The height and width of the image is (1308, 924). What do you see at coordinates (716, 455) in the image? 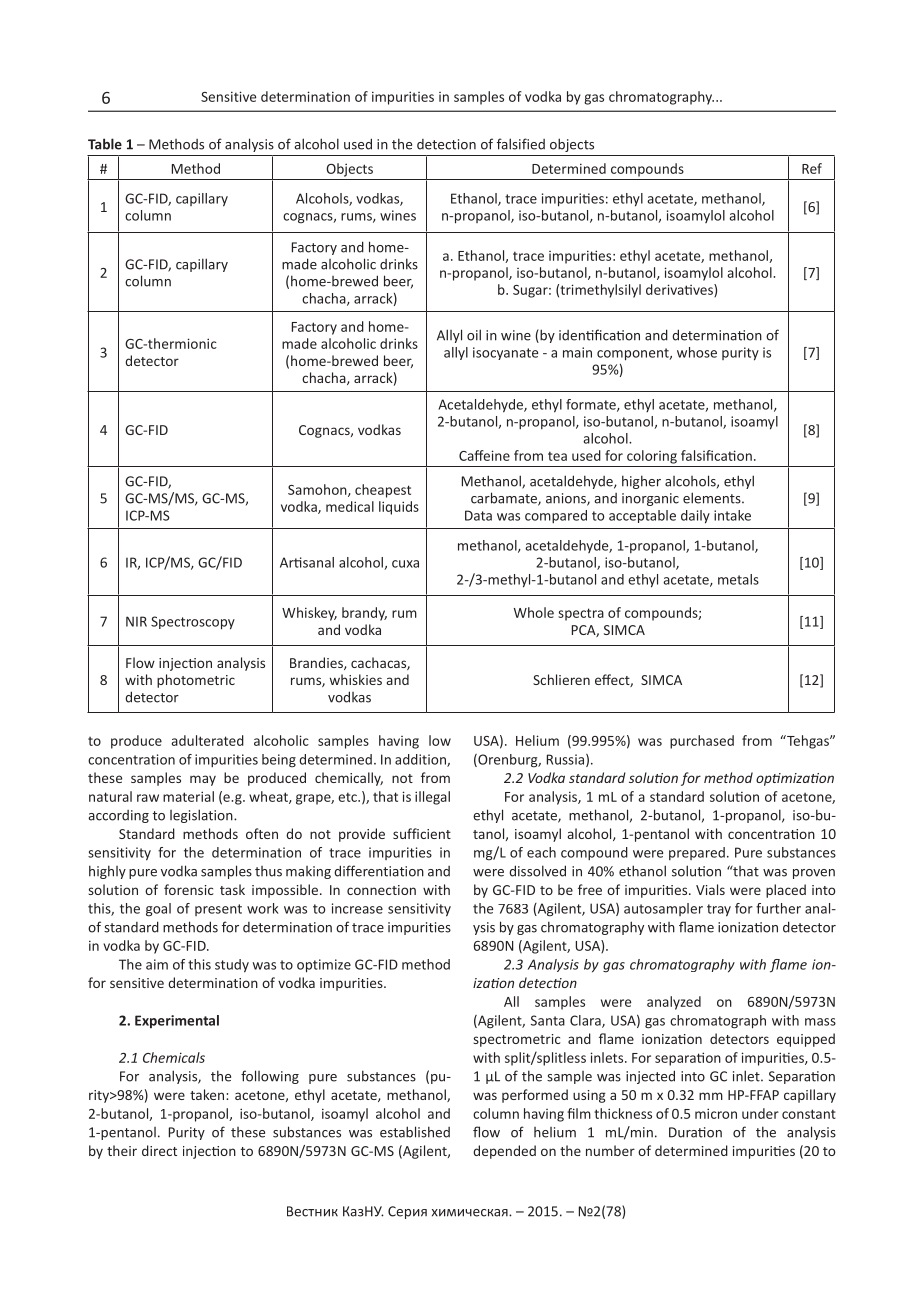
I see `falsification` at bounding box center [716, 455].
